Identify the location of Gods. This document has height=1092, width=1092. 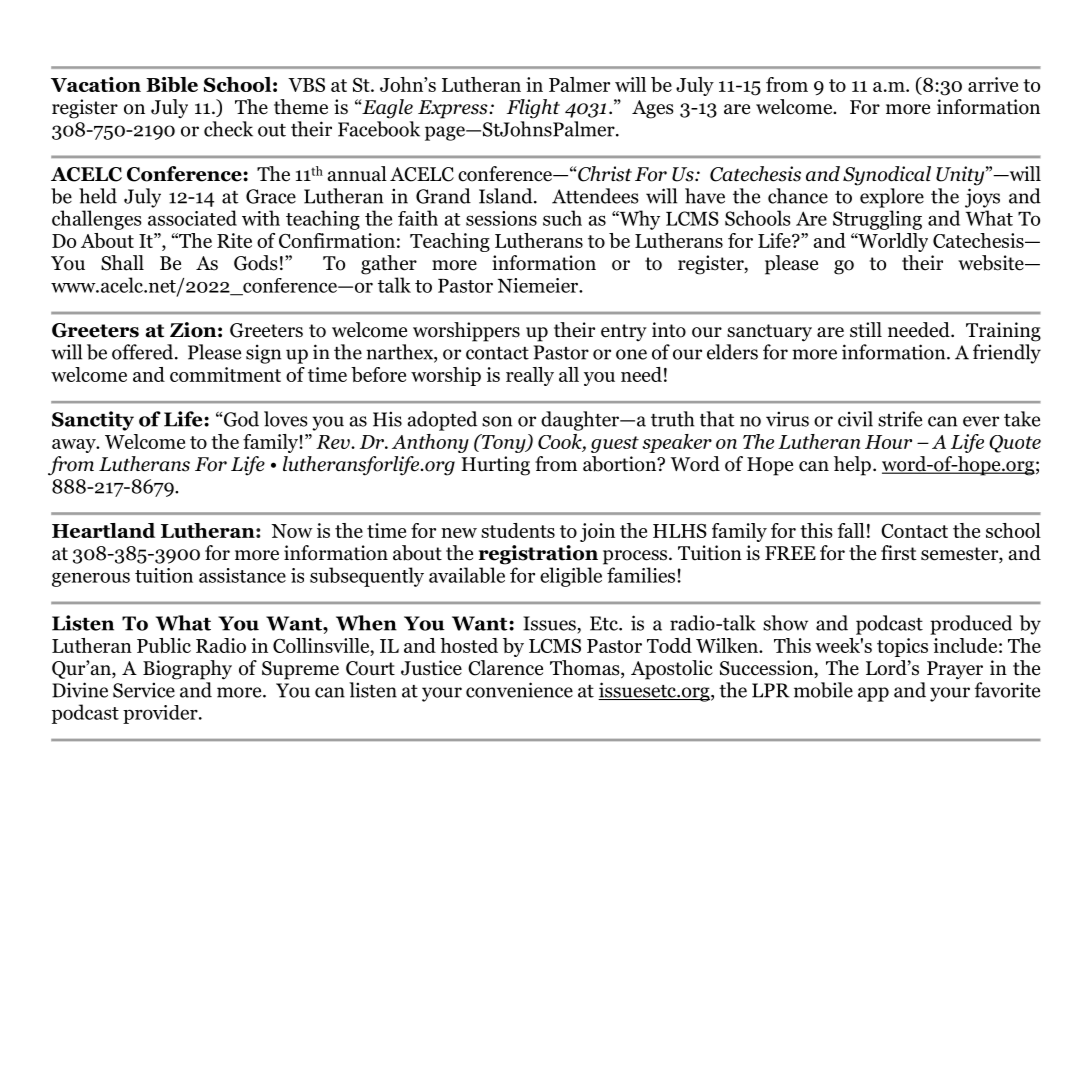
(256, 263).
